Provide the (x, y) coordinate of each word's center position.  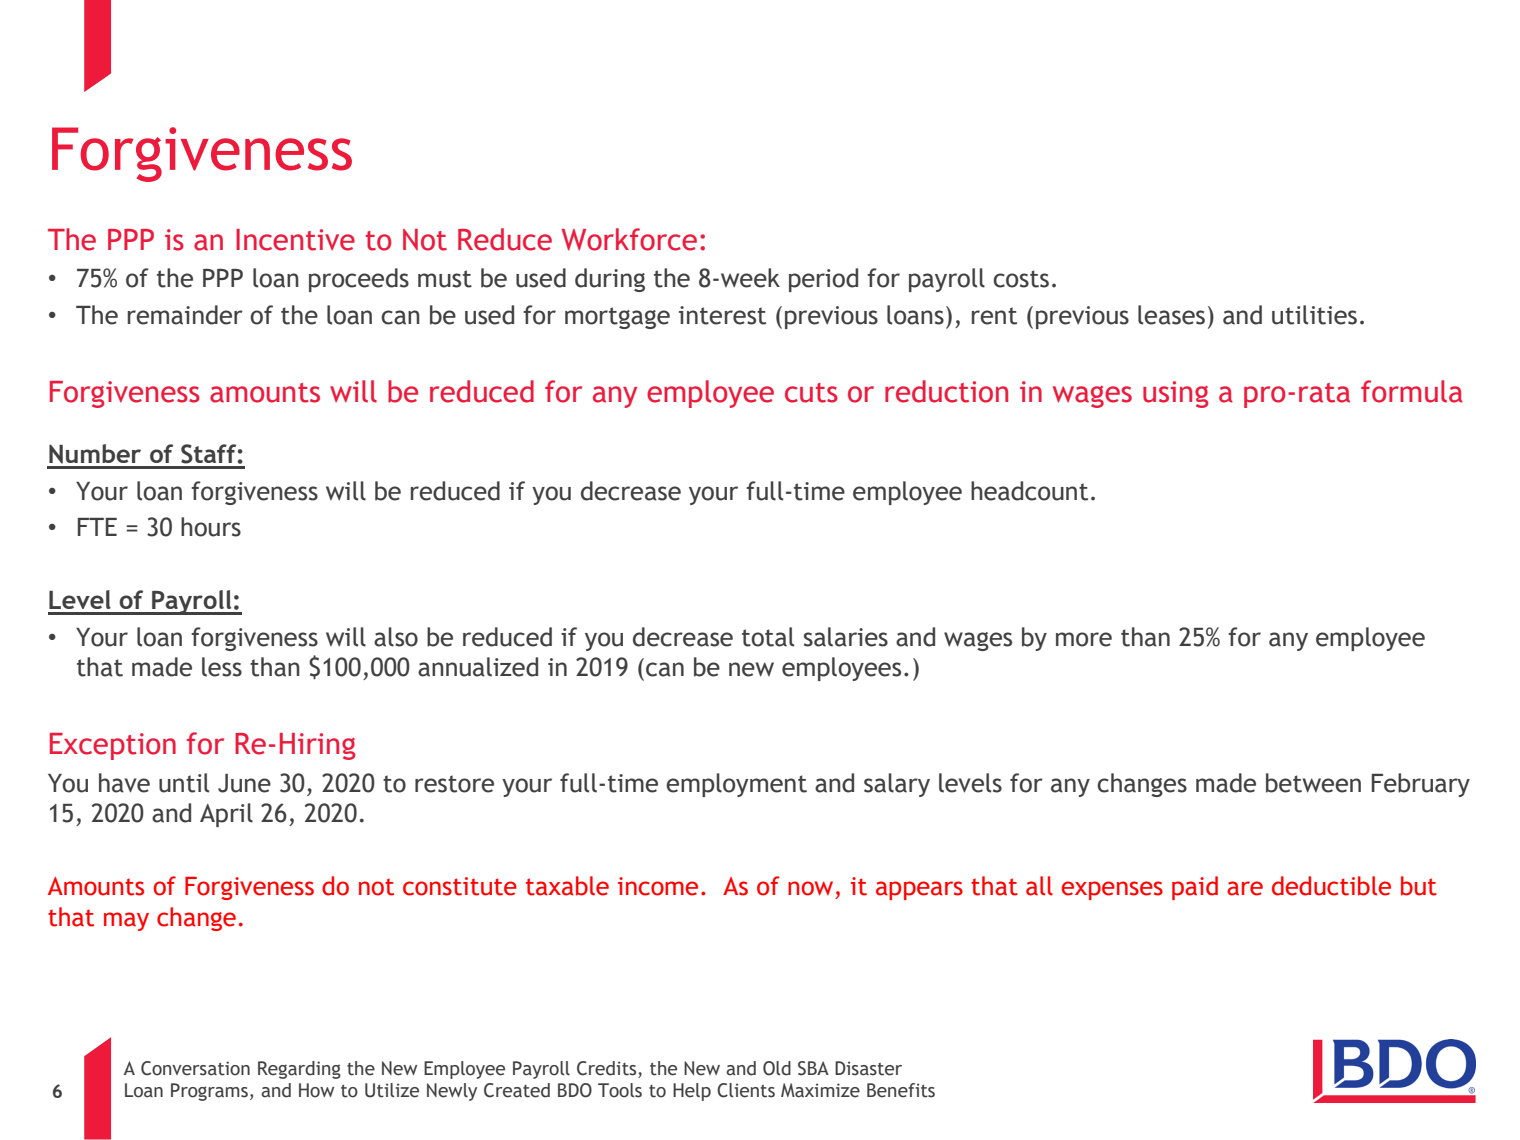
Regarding (299, 1070)
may (126, 921)
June (244, 783)
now (810, 888)
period (823, 280)
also (396, 637)
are (1245, 888)
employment (736, 785)
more (1084, 639)
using (1176, 394)
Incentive (295, 240)
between (1313, 783)
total (768, 637)
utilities (1314, 315)
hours (211, 527)
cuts (811, 393)
